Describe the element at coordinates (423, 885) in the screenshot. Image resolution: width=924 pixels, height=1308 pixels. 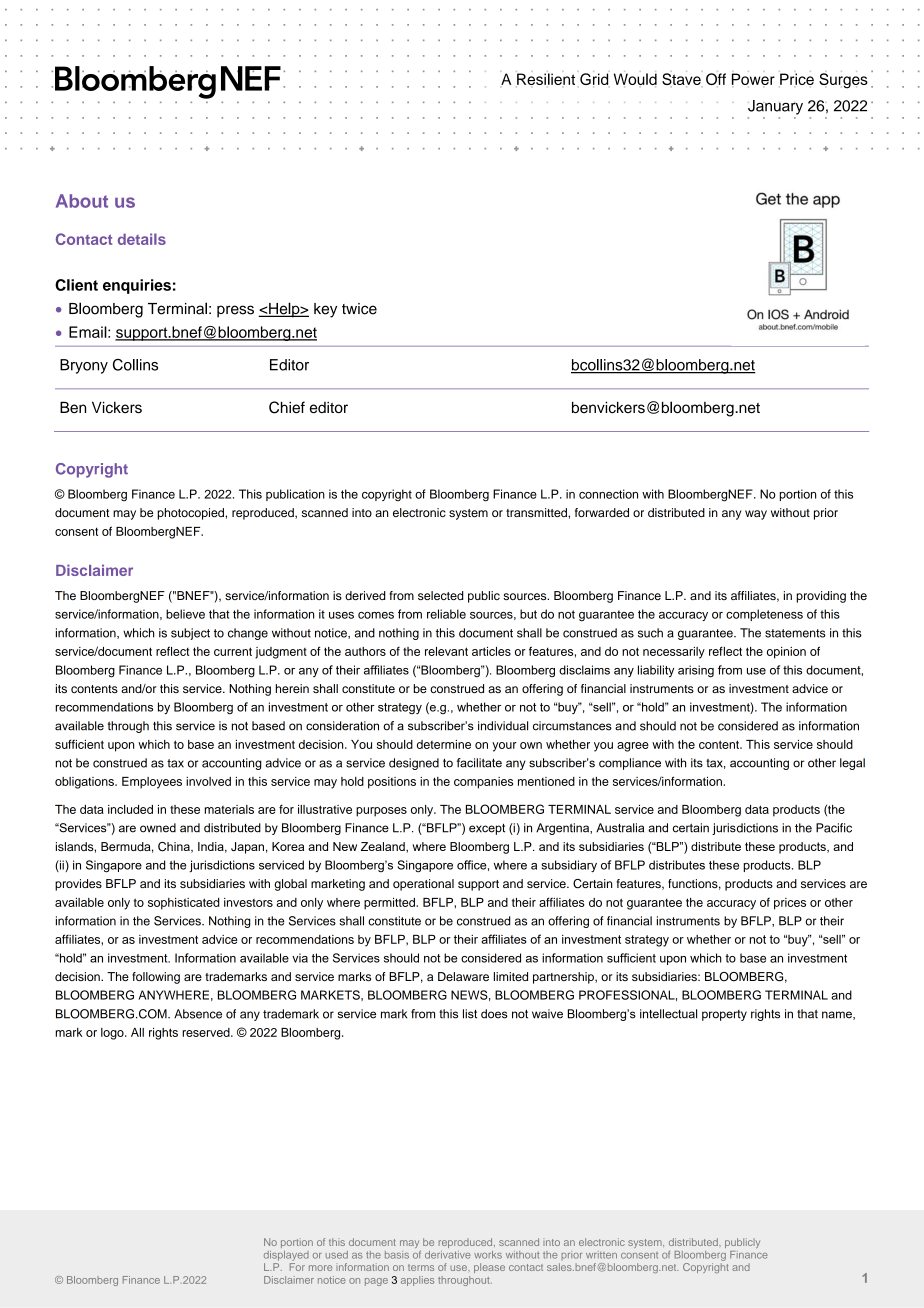
I see `operational` at that location.
